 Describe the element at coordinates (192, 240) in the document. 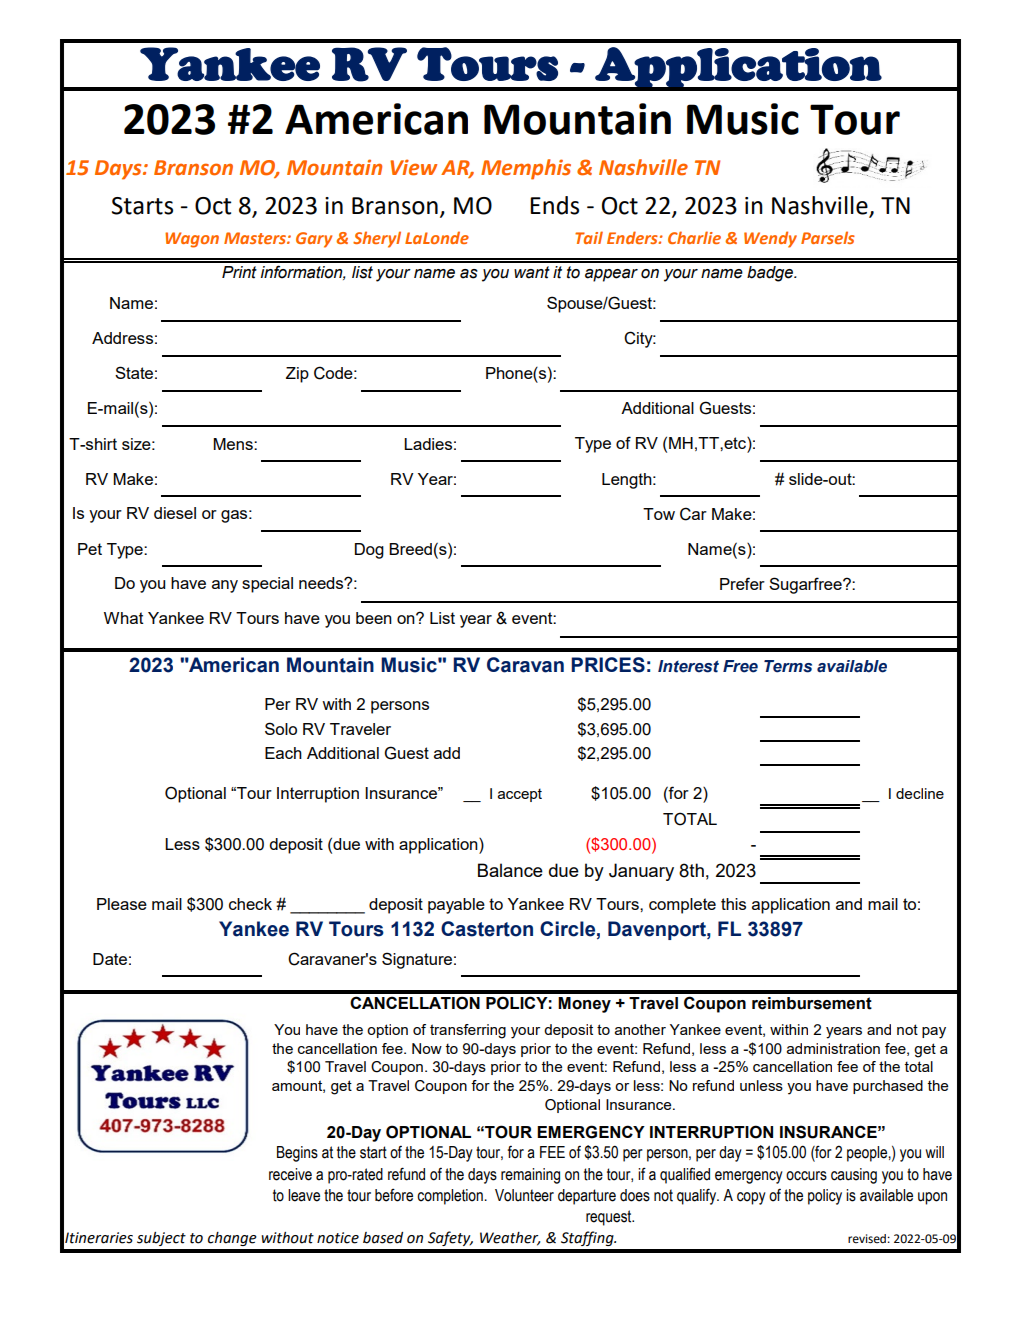

I see `Wagon` at that location.
